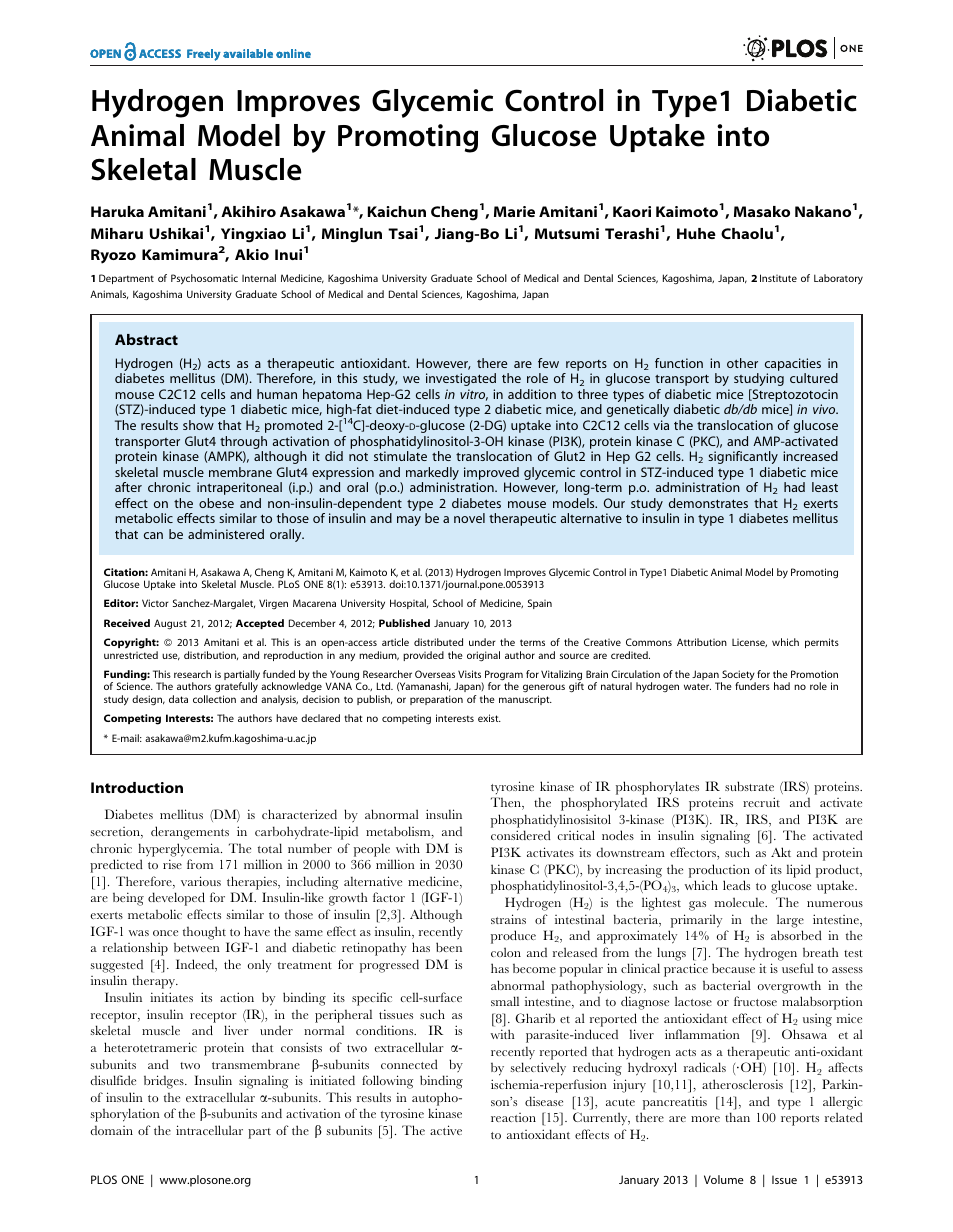 The image size is (953, 1232). What do you see at coordinates (762, 211) in the screenshot?
I see `Masako` at bounding box center [762, 211].
